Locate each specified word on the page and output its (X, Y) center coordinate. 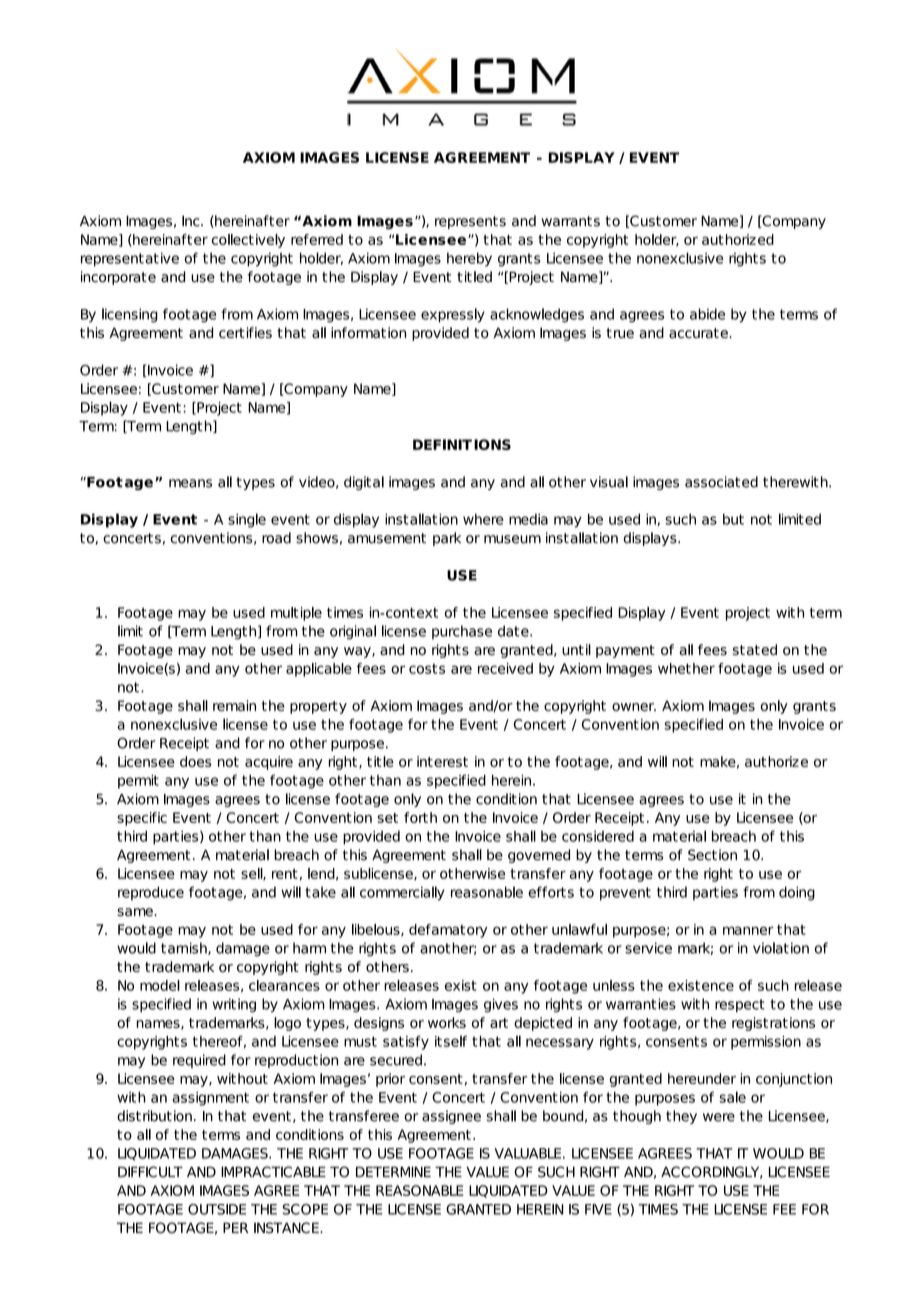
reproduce (151, 893)
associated (721, 482)
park (447, 539)
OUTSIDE (217, 1209)
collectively (248, 241)
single (247, 520)
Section (712, 855)
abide (707, 314)
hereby (469, 259)
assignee (451, 1117)
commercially (402, 893)
